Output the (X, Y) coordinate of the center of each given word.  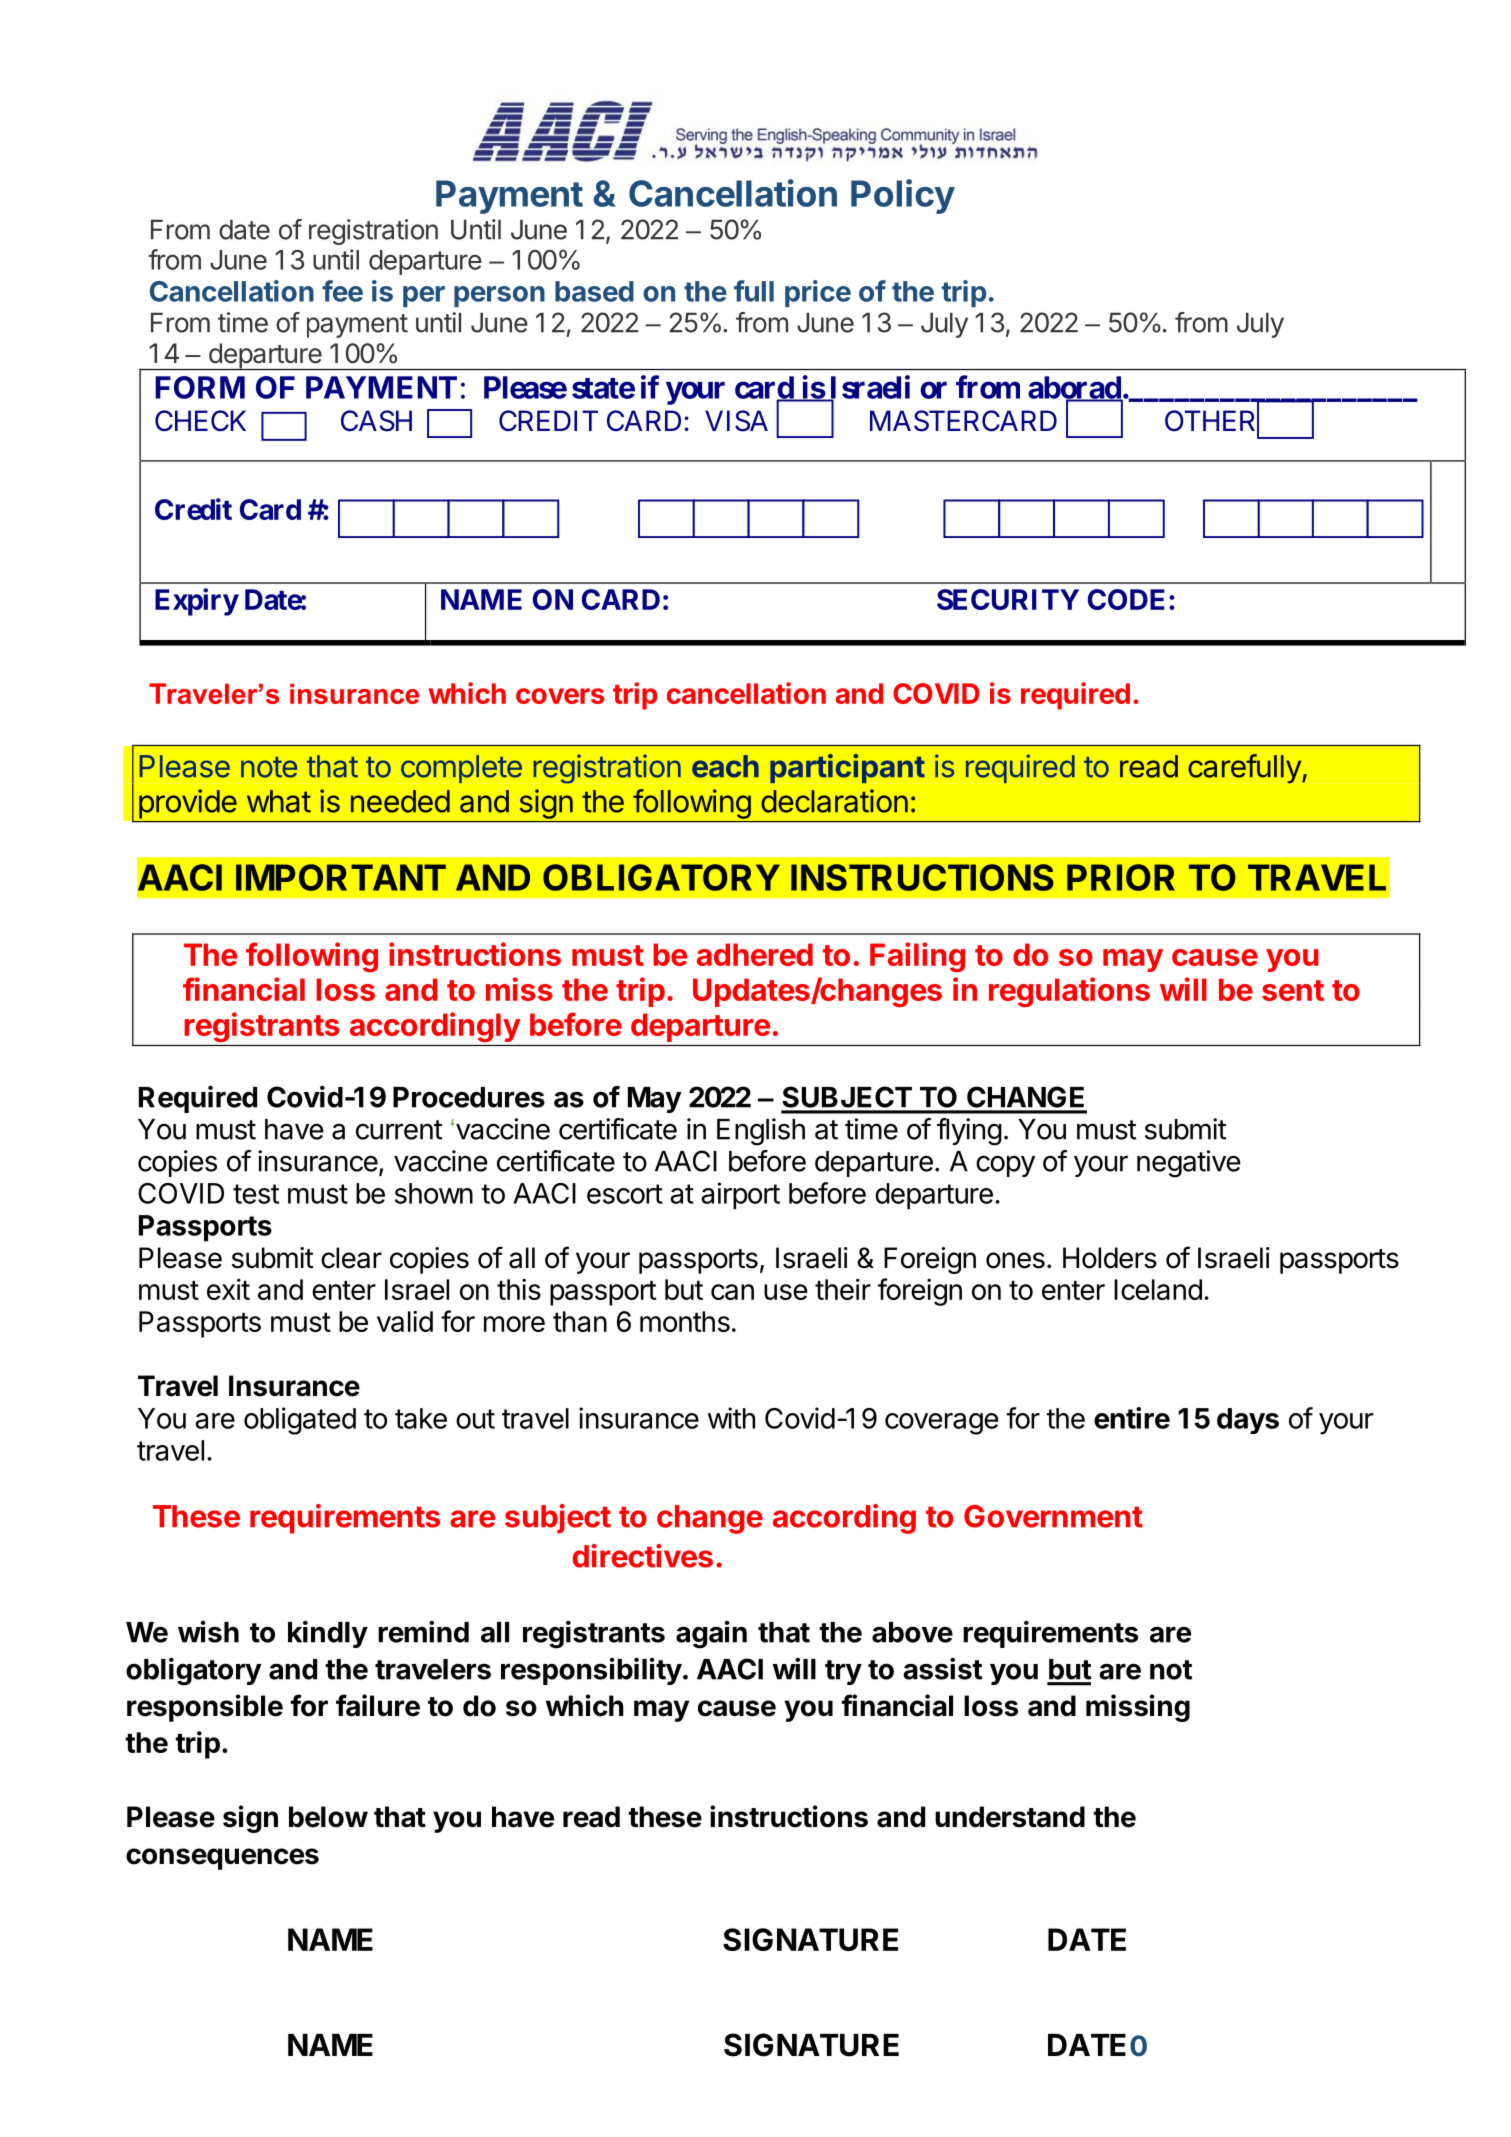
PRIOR (1121, 877)
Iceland (1158, 1289)
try (843, 1672)
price (818, 293)
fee (342, 291)
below (328, 1817)
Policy (903, 196)
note (269, 767)
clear (351, 1258)
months (685, 1321)
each (725, 766)
